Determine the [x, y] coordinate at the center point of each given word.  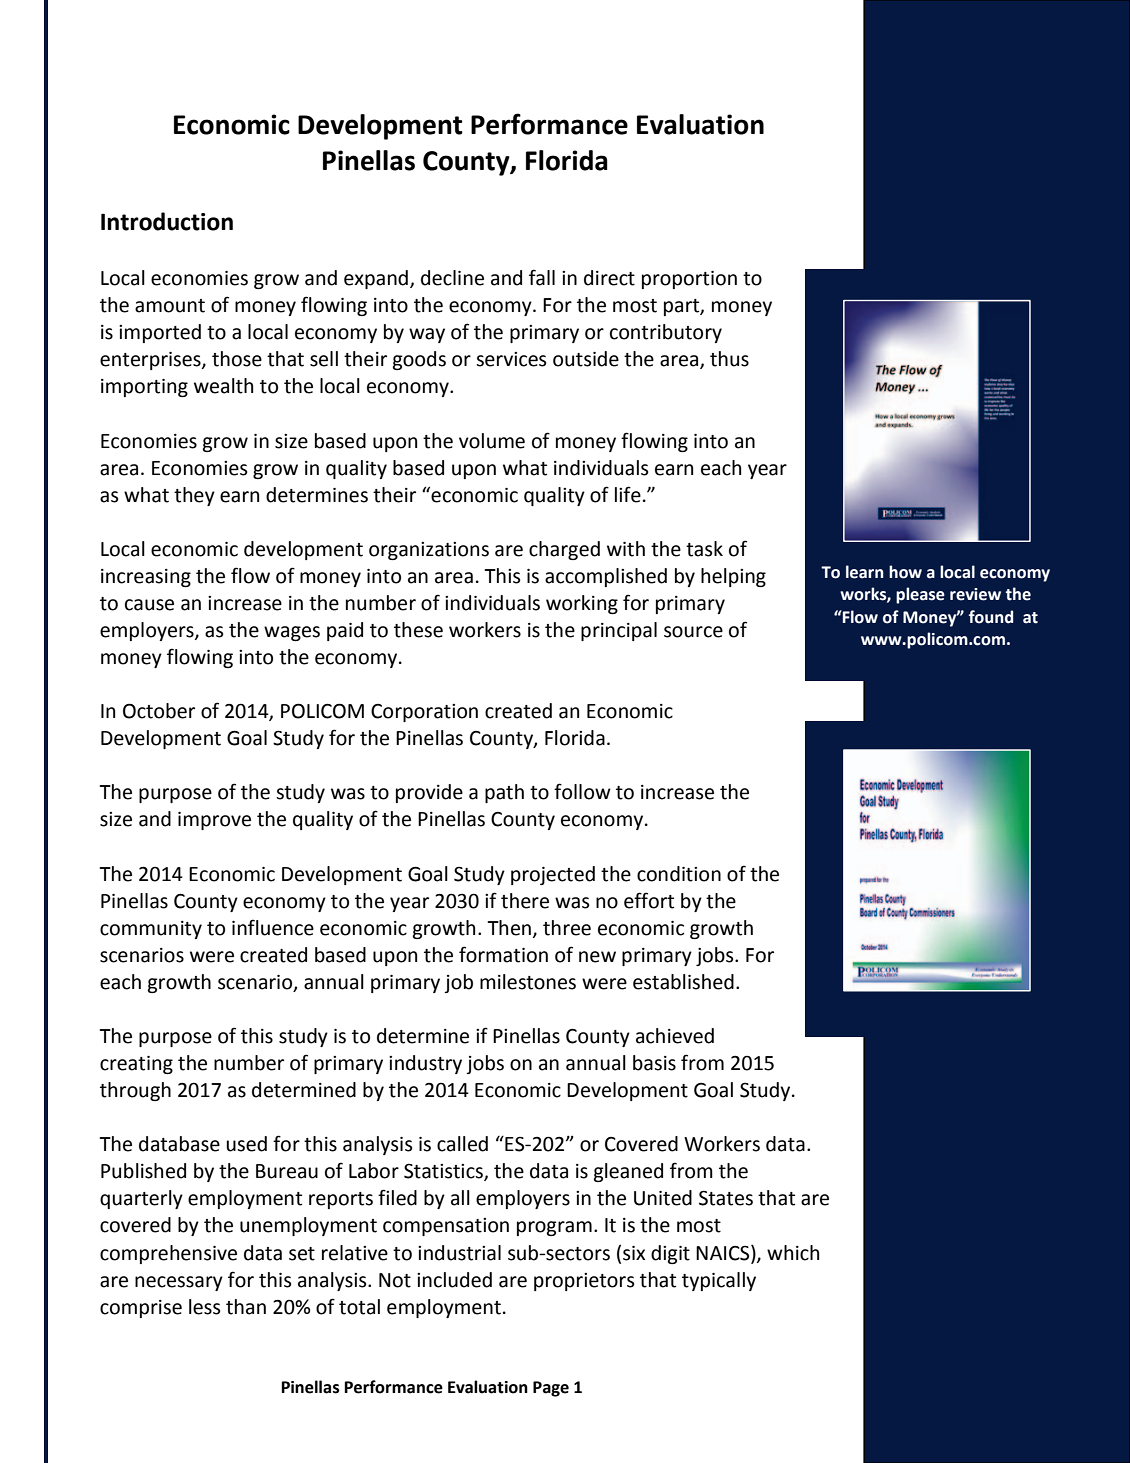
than [246, 1307]
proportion [689, 280]
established [683, 982]
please [920, 595]
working [582, 604]
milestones [528, 982]
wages [292, 633]
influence [273, 927]
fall [542, 277]
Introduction [167, 221]
